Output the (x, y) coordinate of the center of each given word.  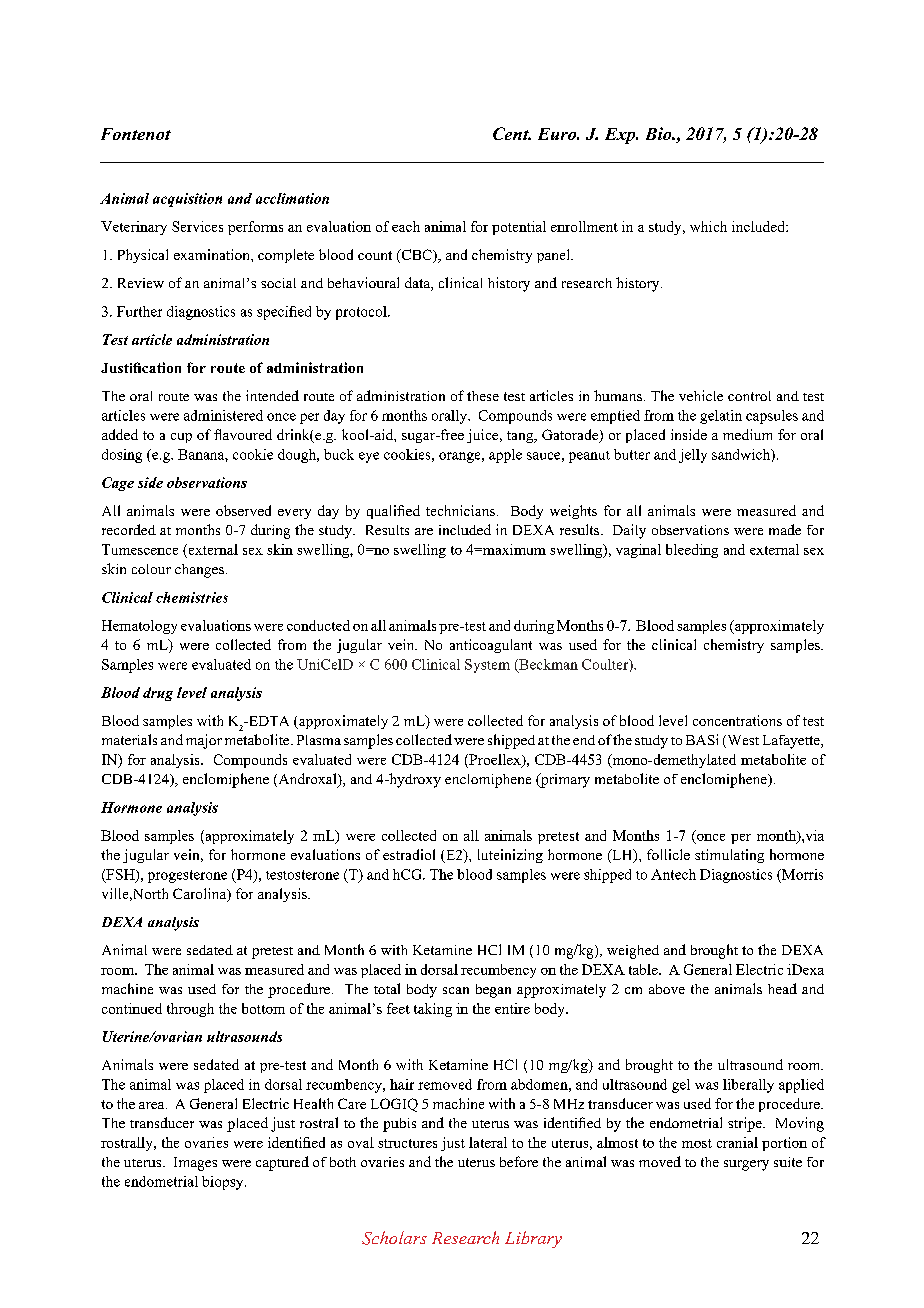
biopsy (224, 1183)
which (708, 226)
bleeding (692, 551)
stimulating (729, 856)
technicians (460, 510)
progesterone (187, 876)
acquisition (187, 200)
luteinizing (510, 856)
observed (243, 510)
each (406, 226)
